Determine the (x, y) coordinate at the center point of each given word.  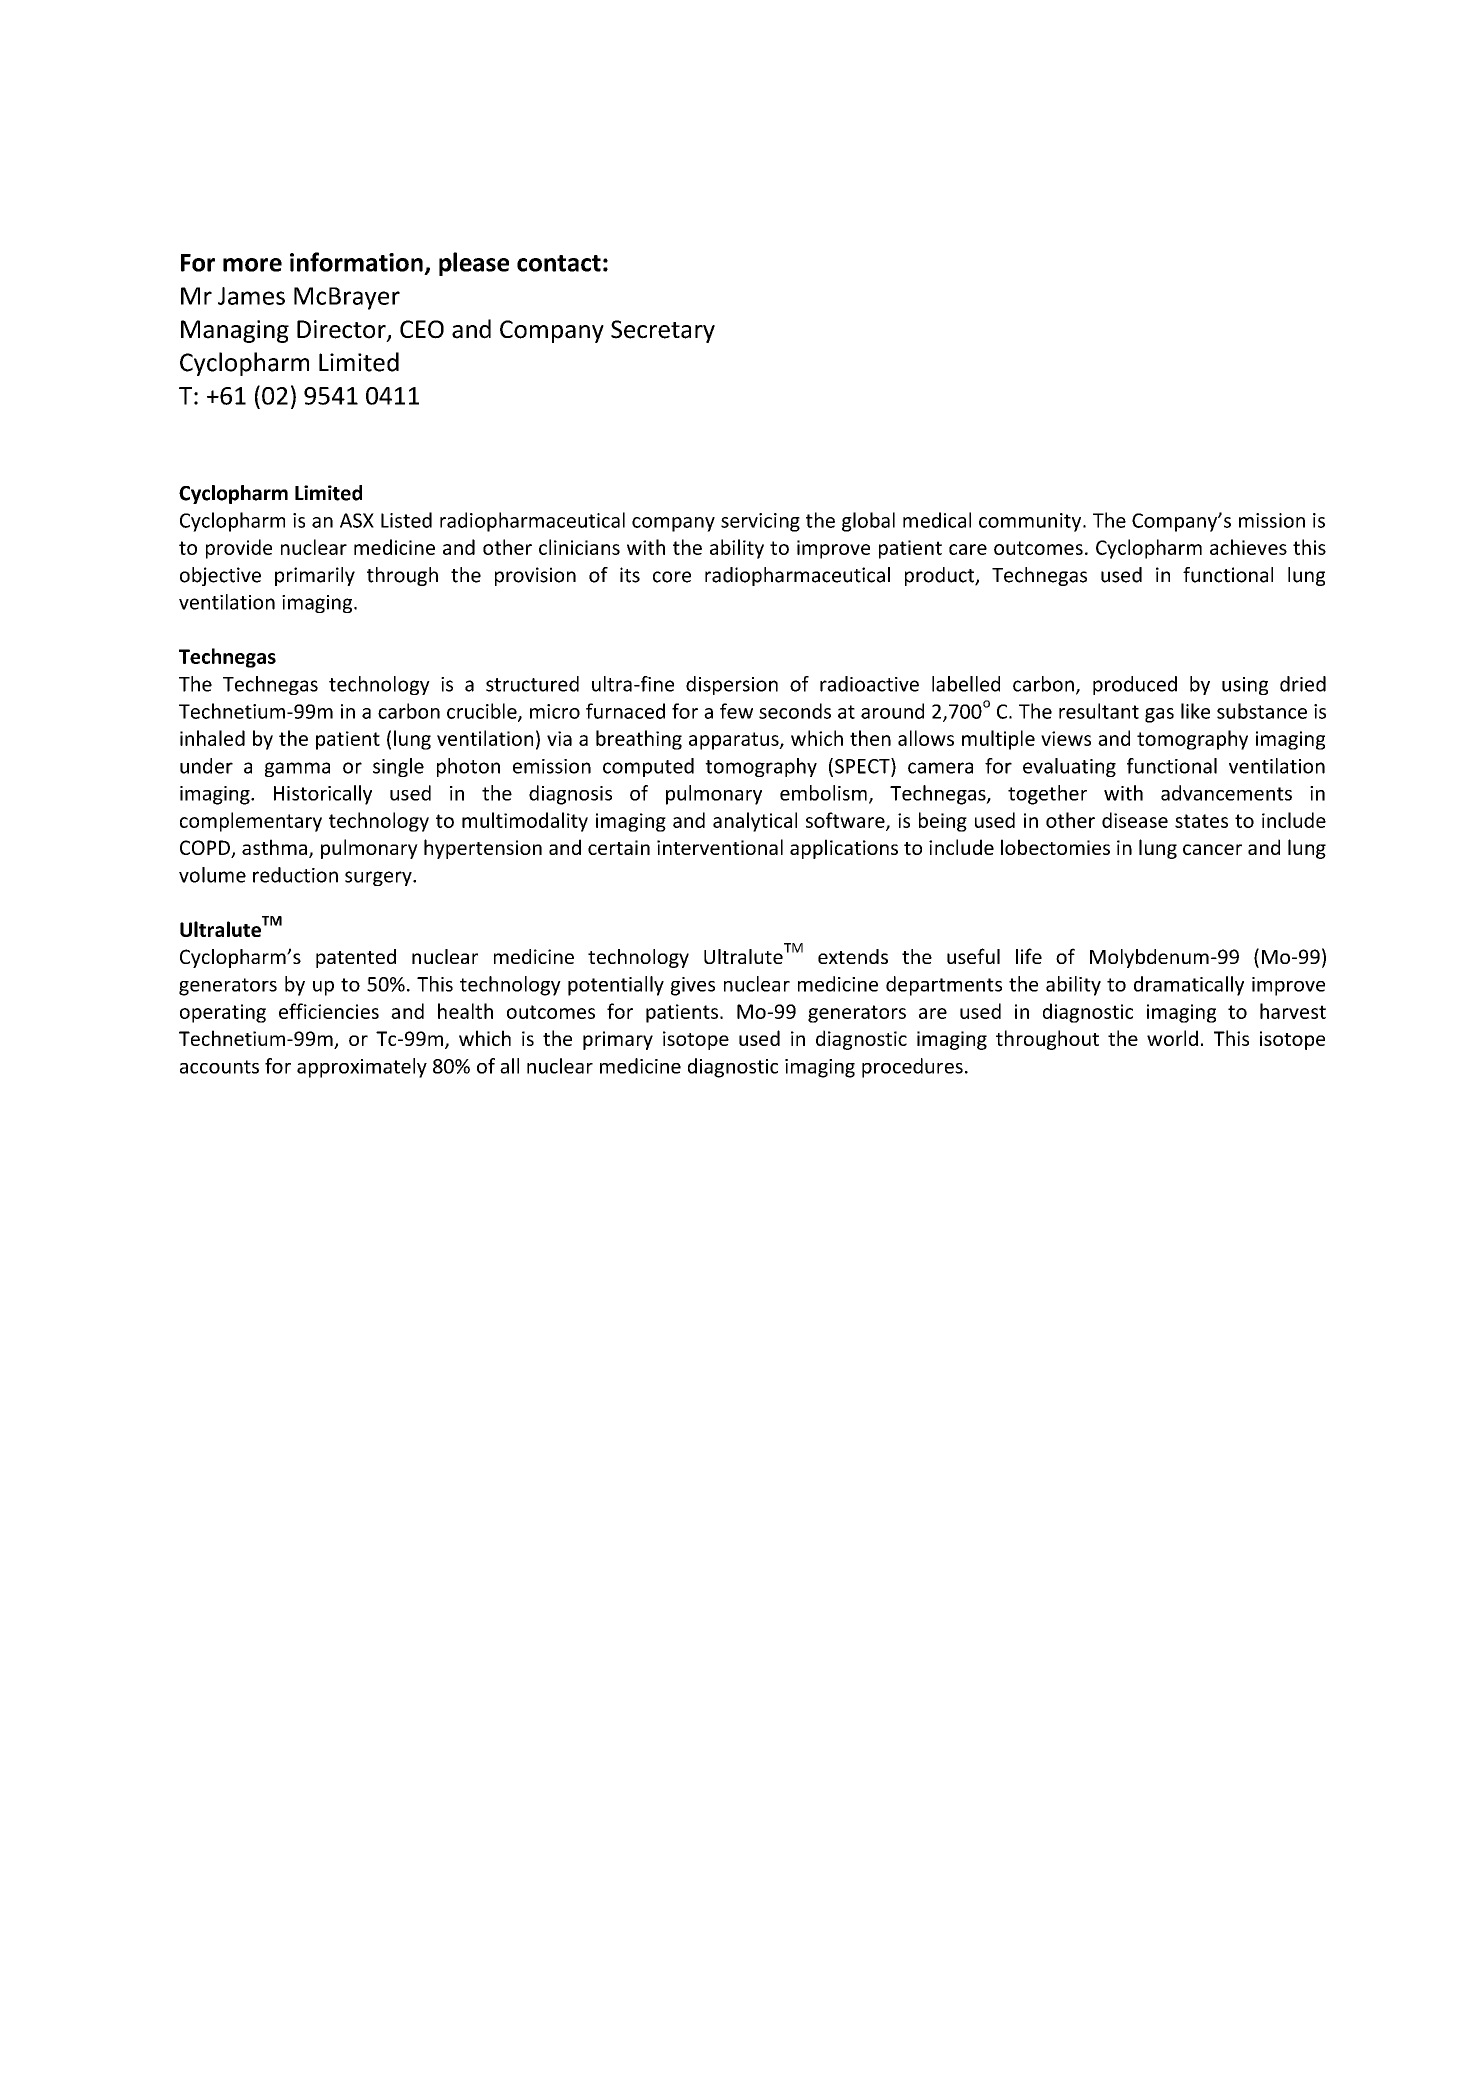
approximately (362, 1068)
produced (1135, 685)
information (356, 262)
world (1172, 1038)
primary (618, 1040)
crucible (483, 712)
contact (559, 263)
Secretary (663, 331)
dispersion (732, 685)
